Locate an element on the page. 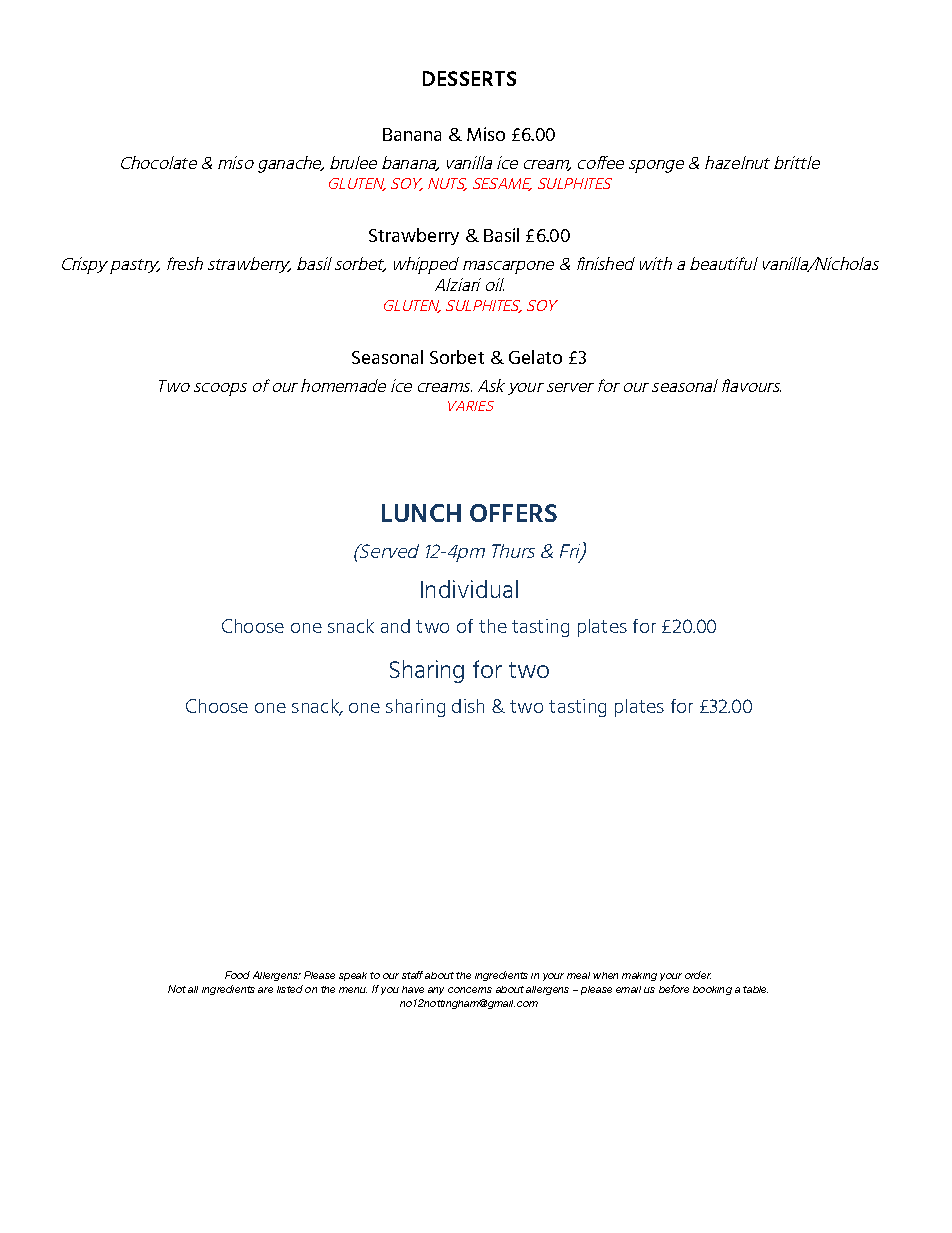  before is located at coordinates (674, 989).
